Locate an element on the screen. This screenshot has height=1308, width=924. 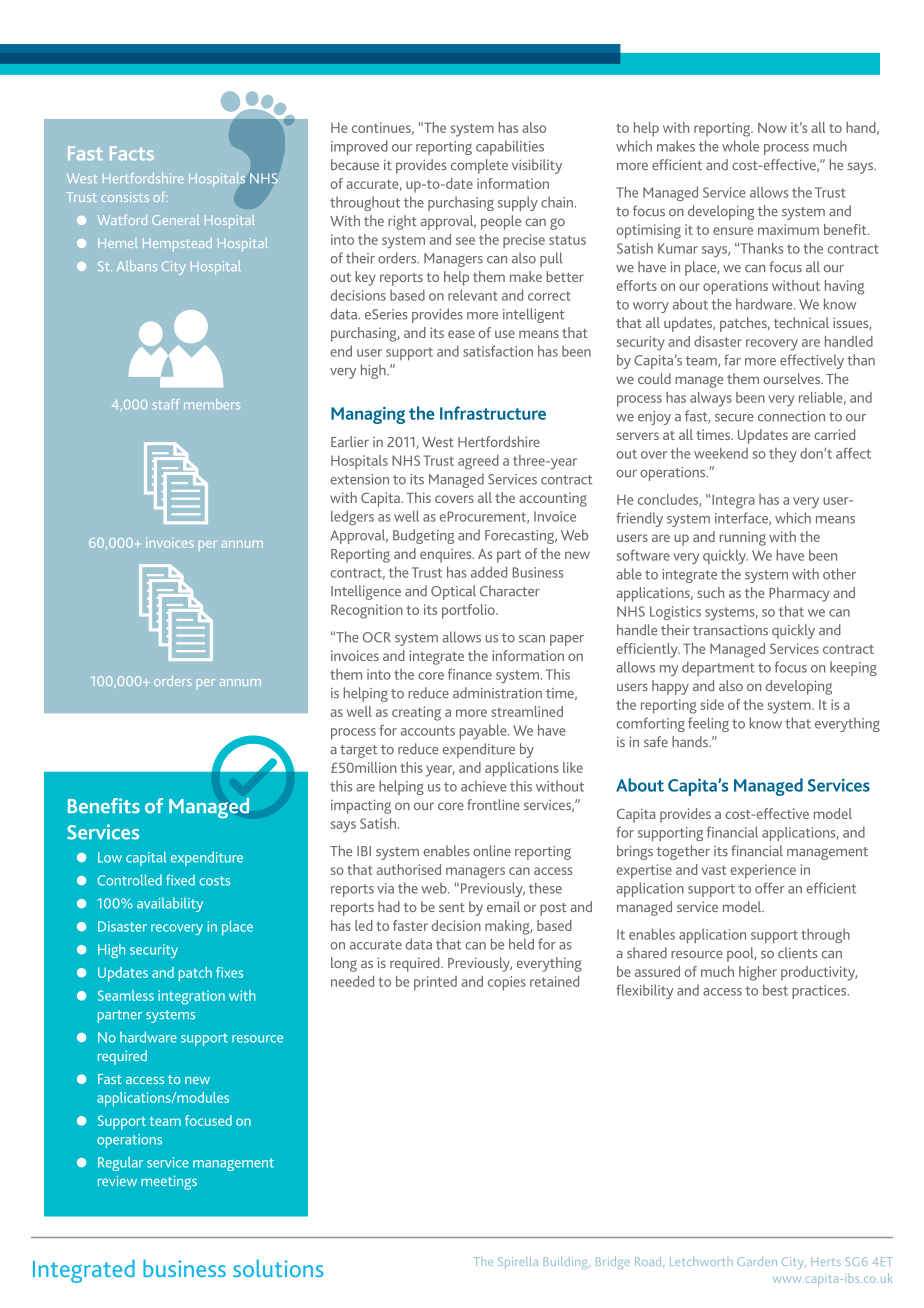
complete is located at coordinates (479, 166).
